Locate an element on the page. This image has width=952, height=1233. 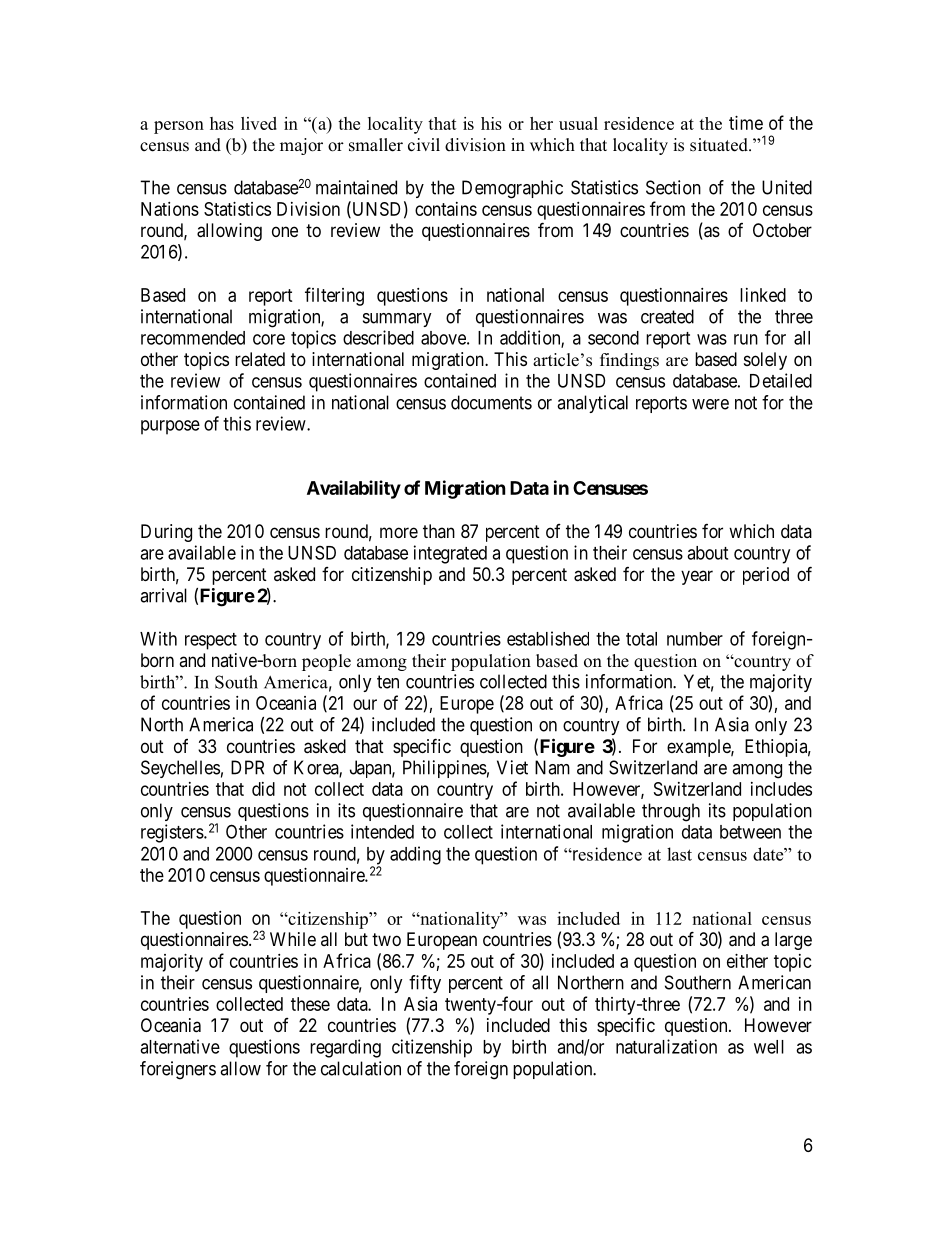
has is located at coordinates (222, 123).
